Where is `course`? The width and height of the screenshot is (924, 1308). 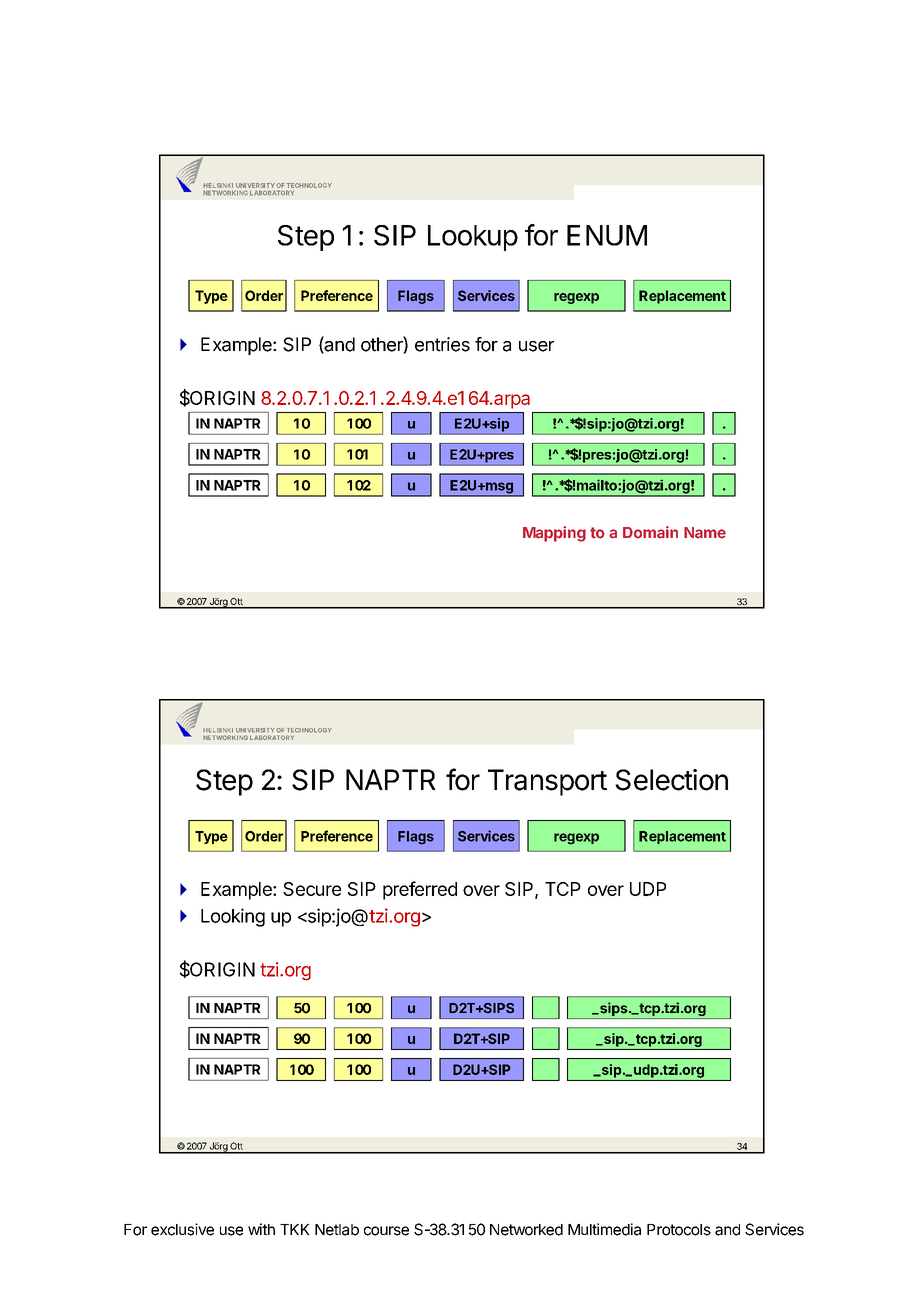 course is located at coordinates (386, 1231).
